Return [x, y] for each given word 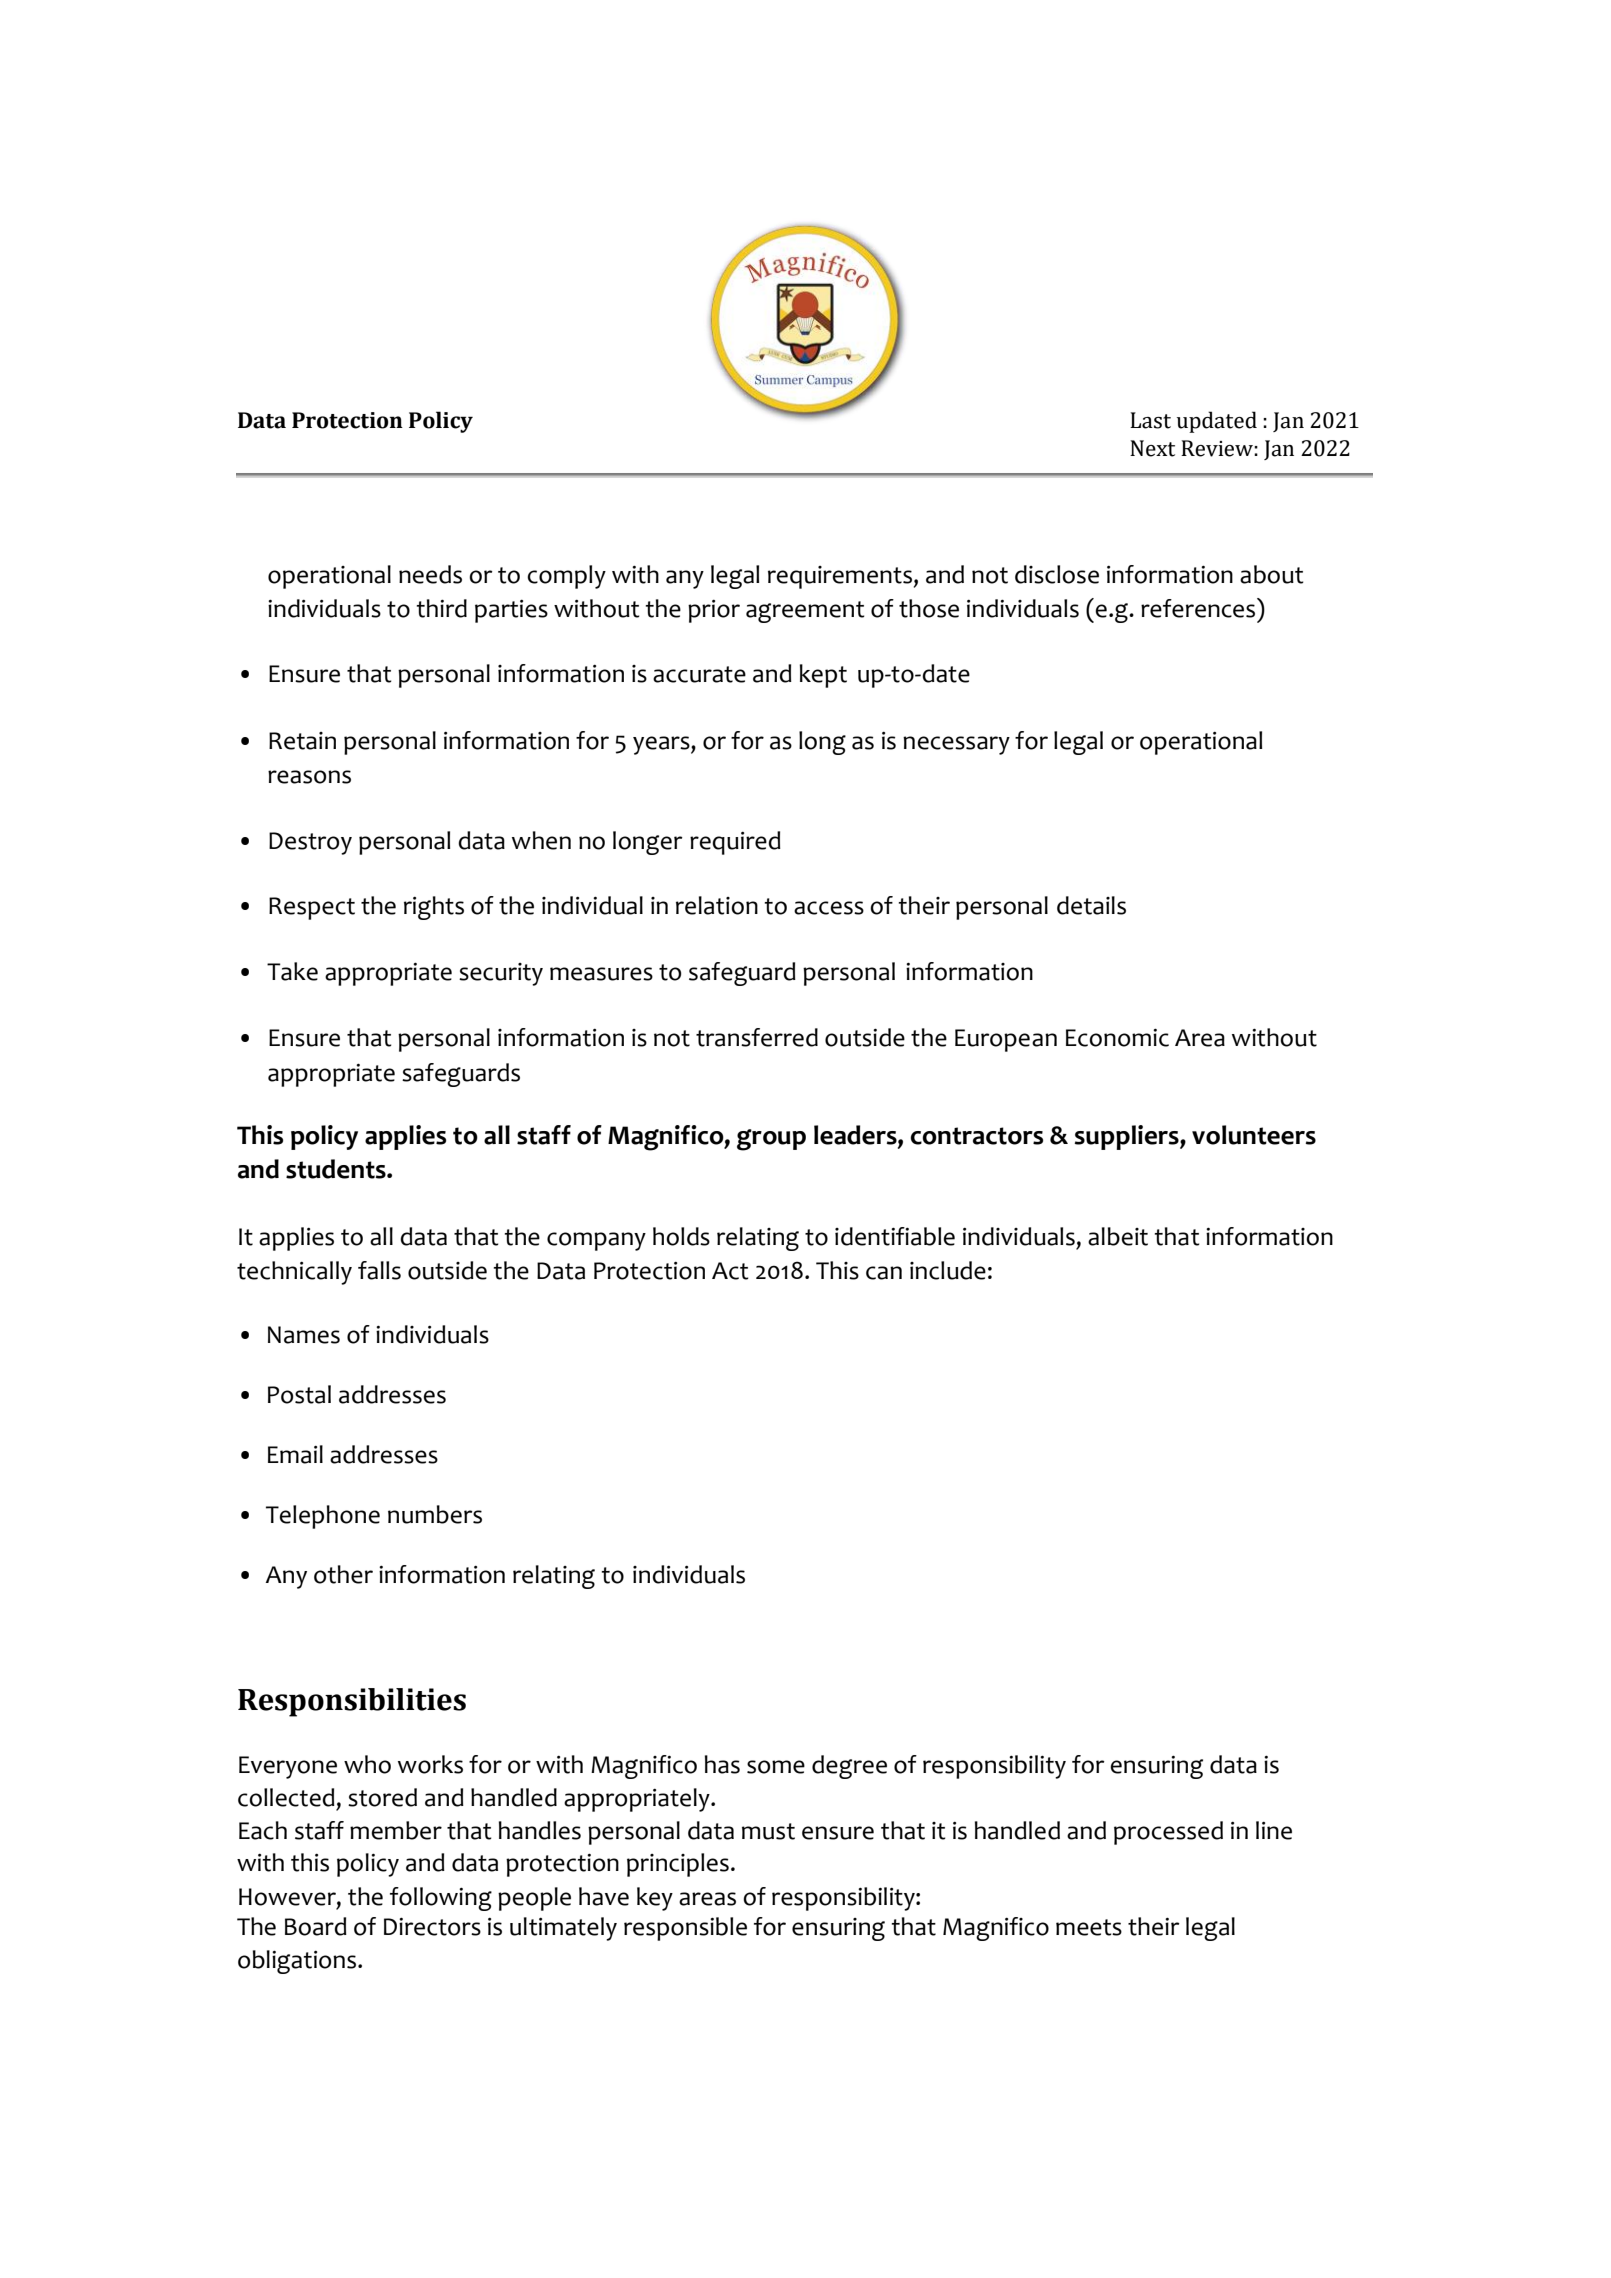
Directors [432, 1926]
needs [430, 574]
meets [1089, 1927]
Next [1152, 448]
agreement [805, 612]
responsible [685, 1929]
